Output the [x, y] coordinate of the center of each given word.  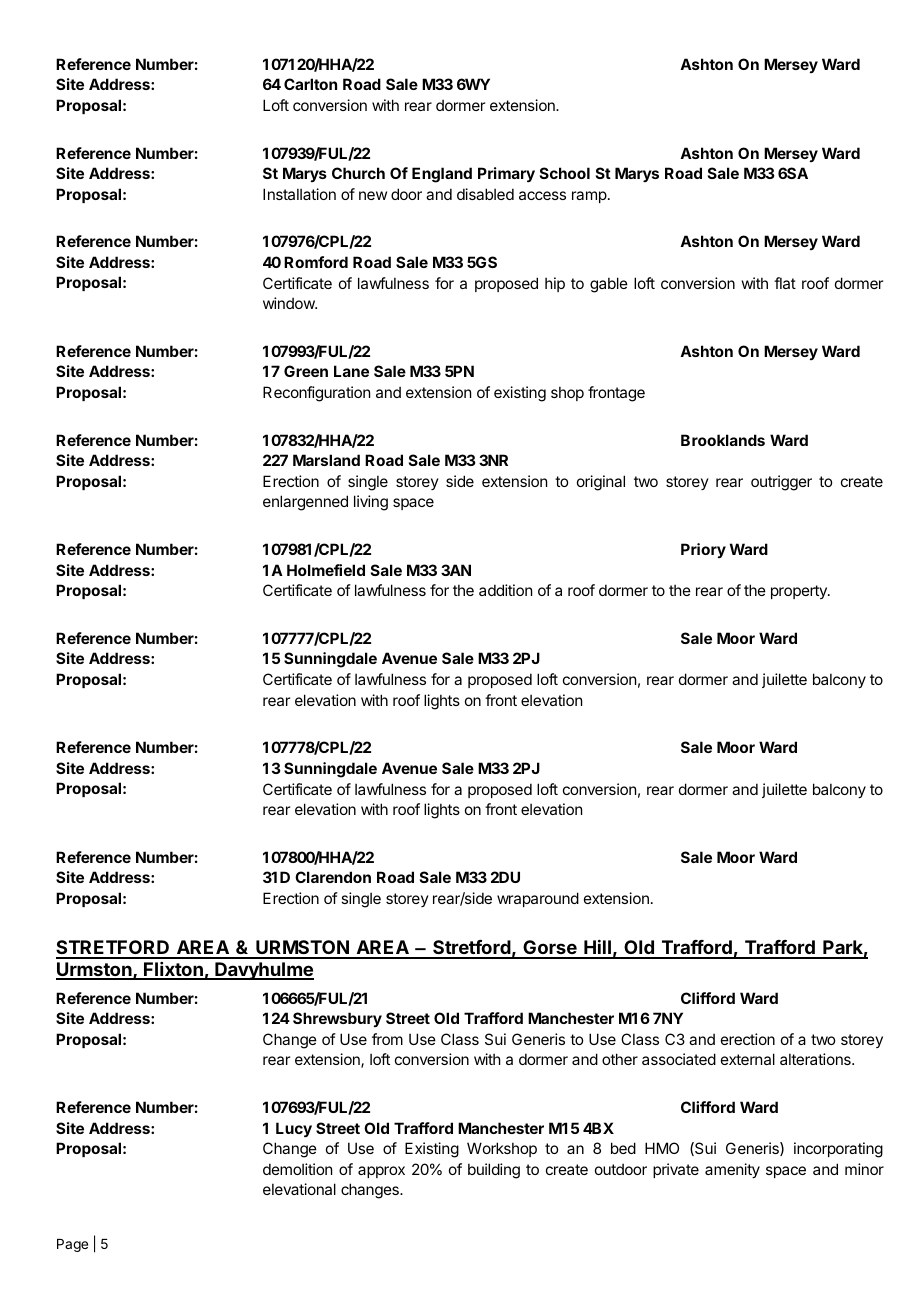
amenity [732, 1170]
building [494, 1171]
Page [72, 1245]
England [442, 175]
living [371, 503]
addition [505, 590]
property [800, 592]
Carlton [310, 84]
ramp [589, 197]
